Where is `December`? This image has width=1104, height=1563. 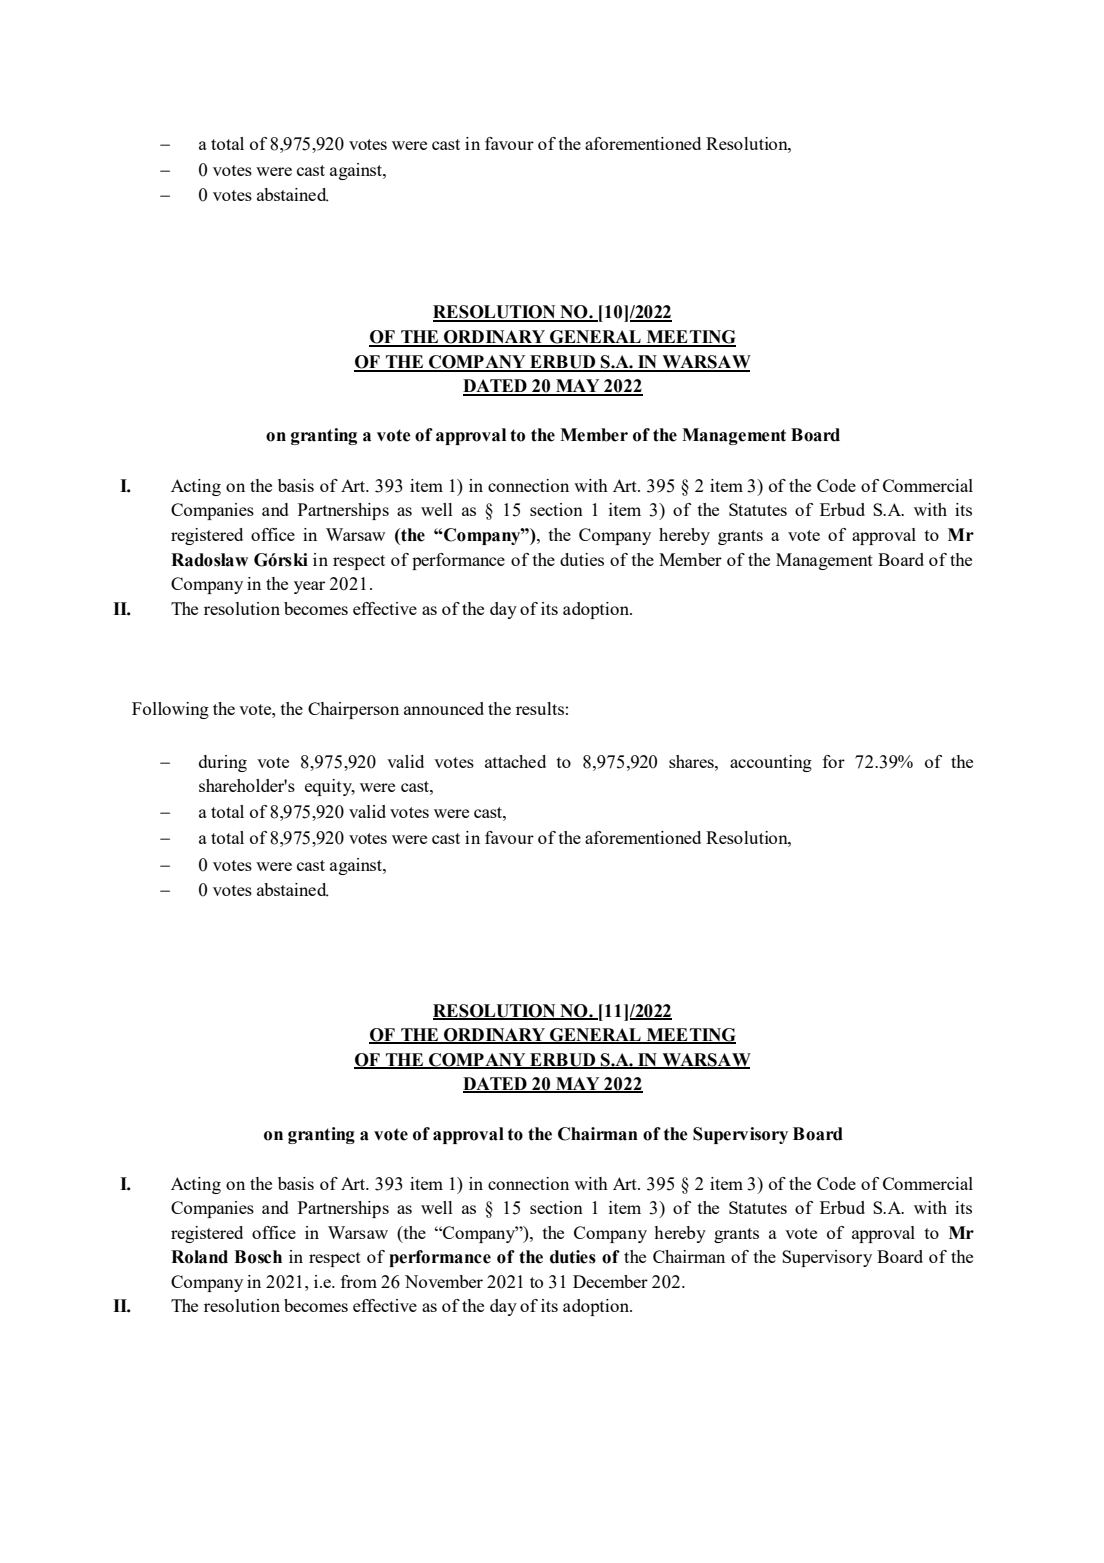
December is located at coordinates (610, 1281).
